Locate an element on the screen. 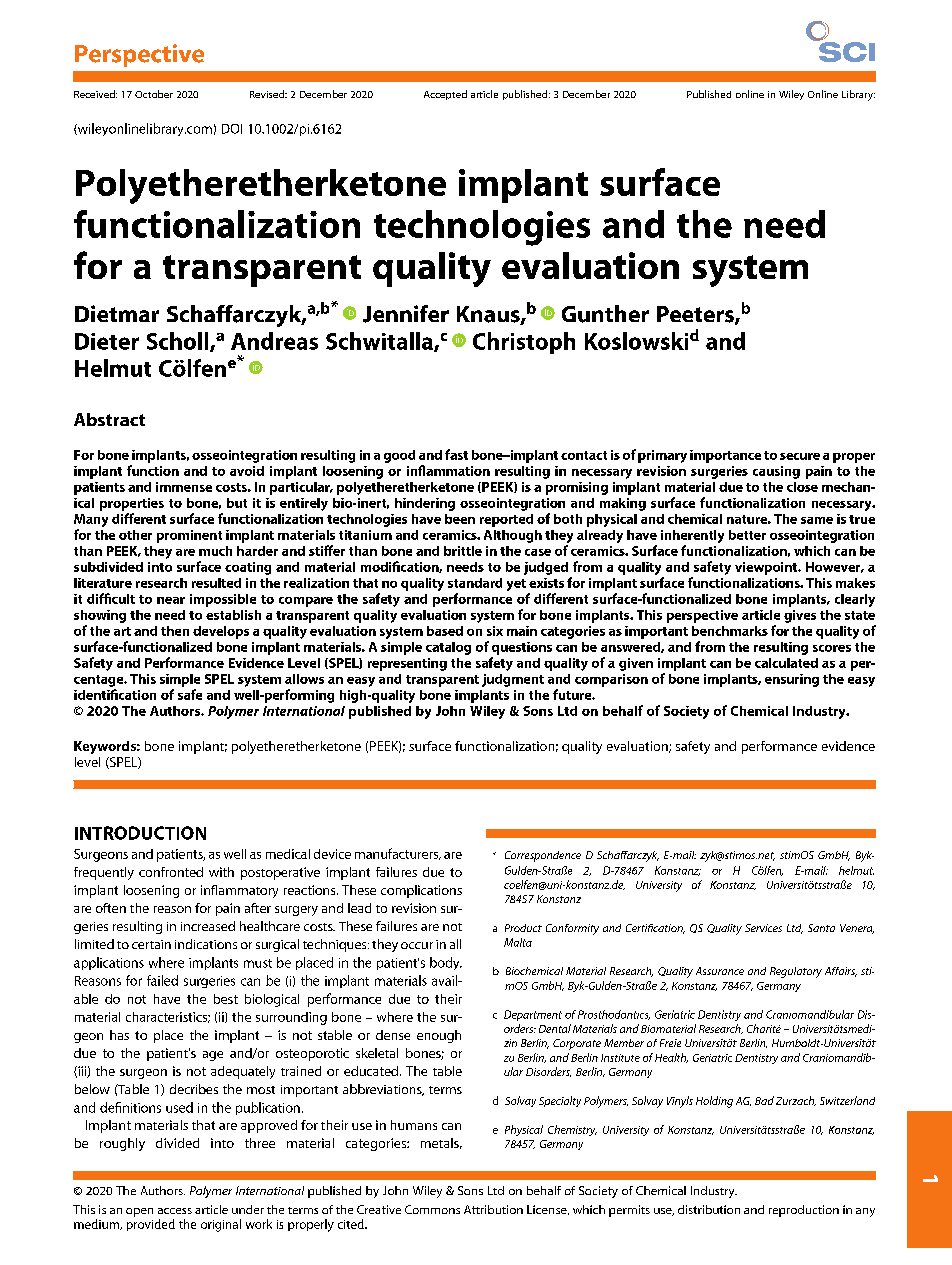 The width and height of the screenshot is (952, 1265). INTRODUCTION is located at coordinates (140, 833).
